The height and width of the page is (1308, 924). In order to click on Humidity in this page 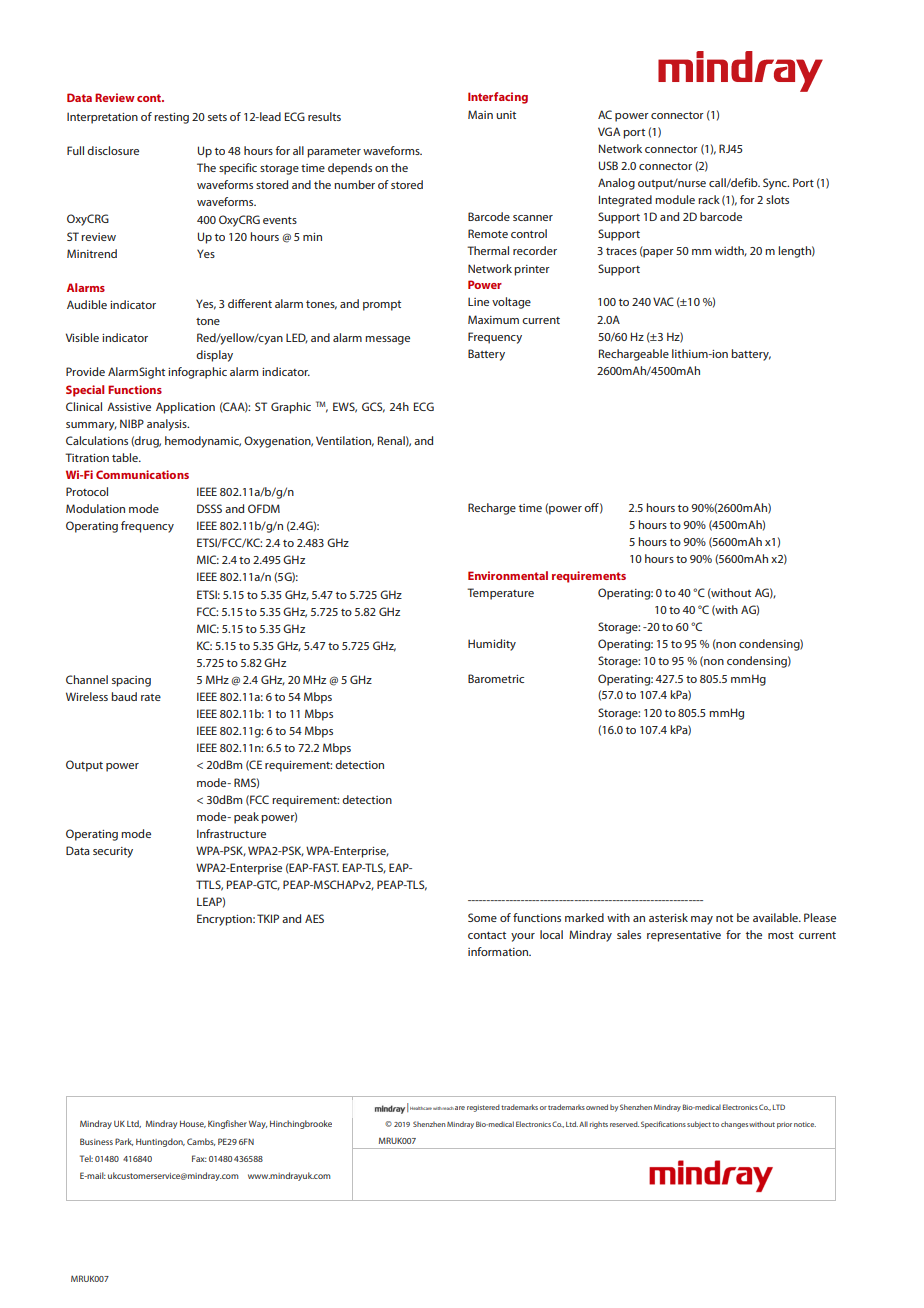, I will do `click(492, 645)`.
